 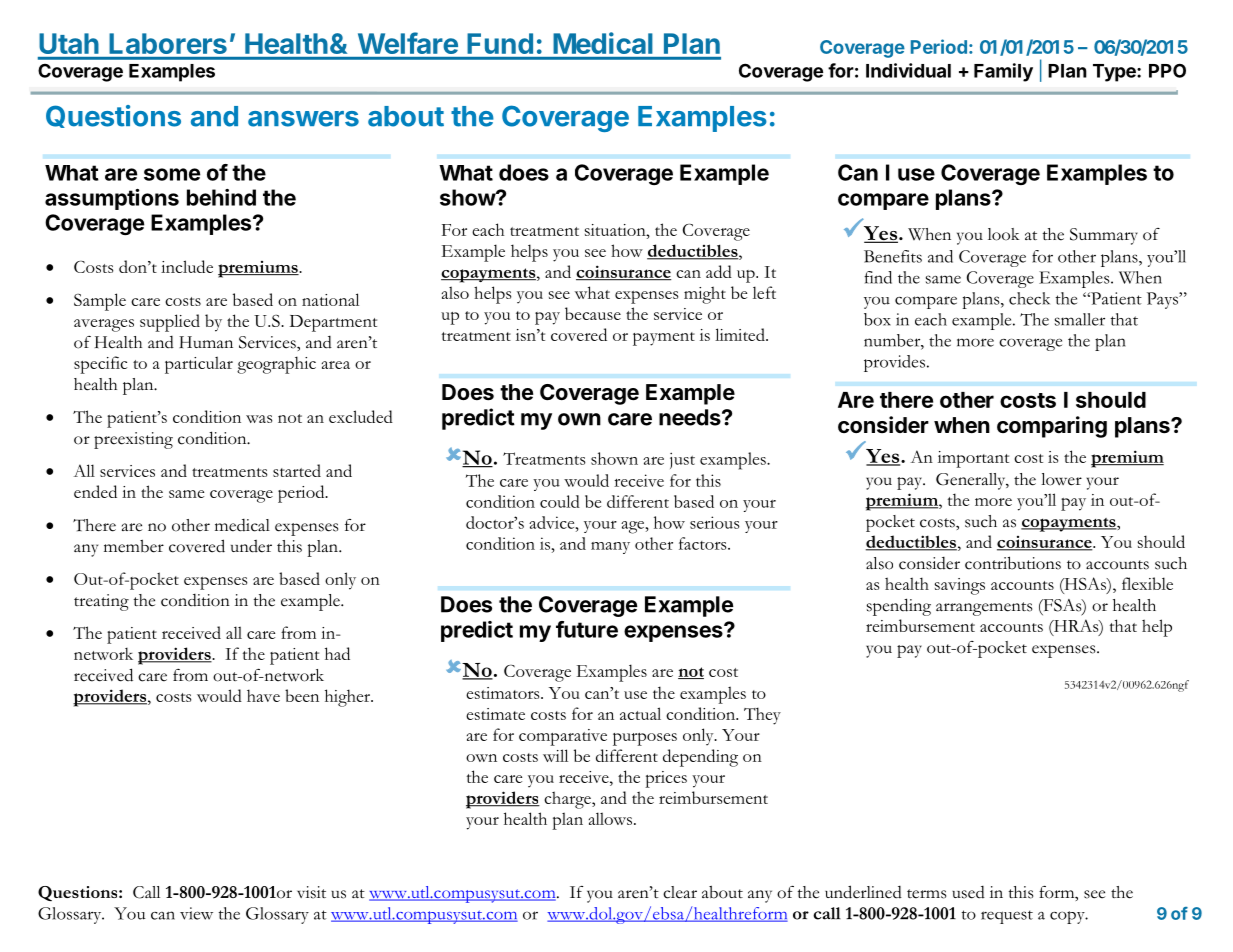 What do you see at coordinates (680, 892) in the screenshot?
I see `clear` at bounding box center [680, 892].
